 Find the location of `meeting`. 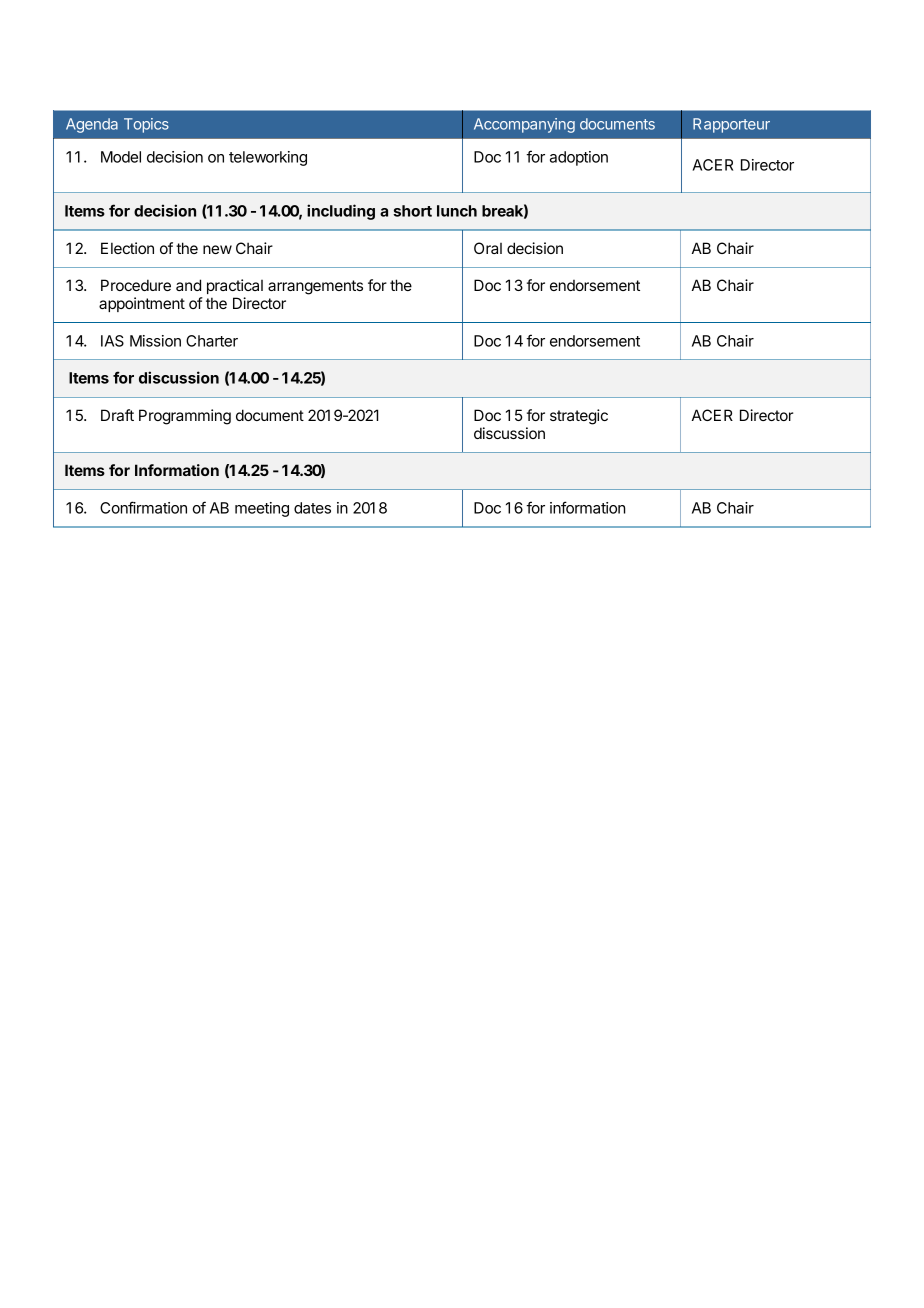

meeting is located at coordinates (262, 509).
